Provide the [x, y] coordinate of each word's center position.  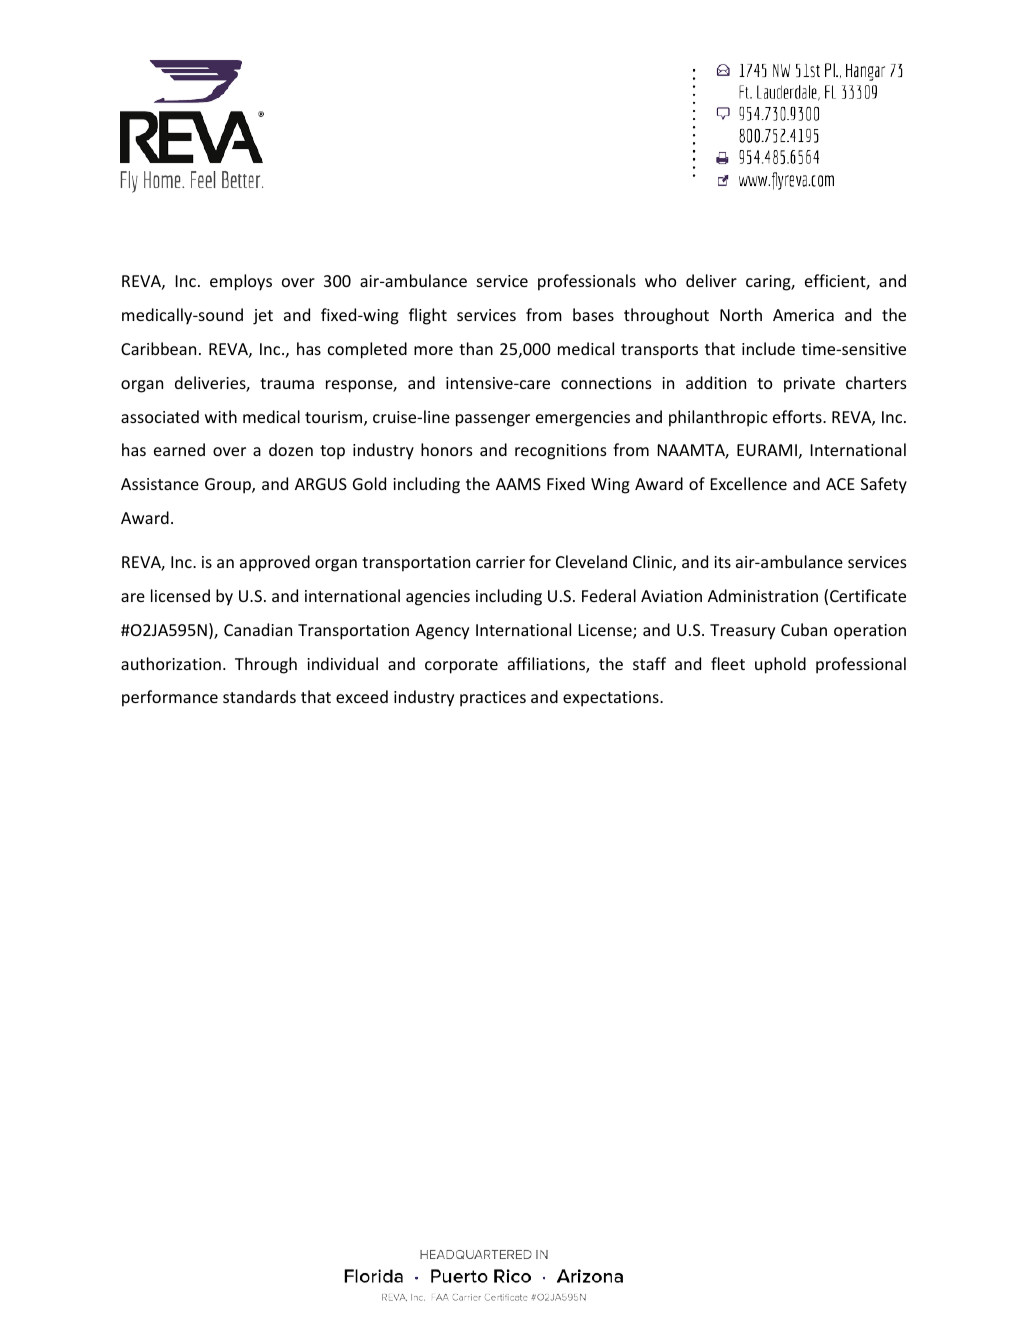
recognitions [561, 452]
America [803, 315]
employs [241, 282]
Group [229, 486]
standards [259, 696]
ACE [840, 484]
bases [593, 314]
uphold [780, 665]
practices [493, 699]
